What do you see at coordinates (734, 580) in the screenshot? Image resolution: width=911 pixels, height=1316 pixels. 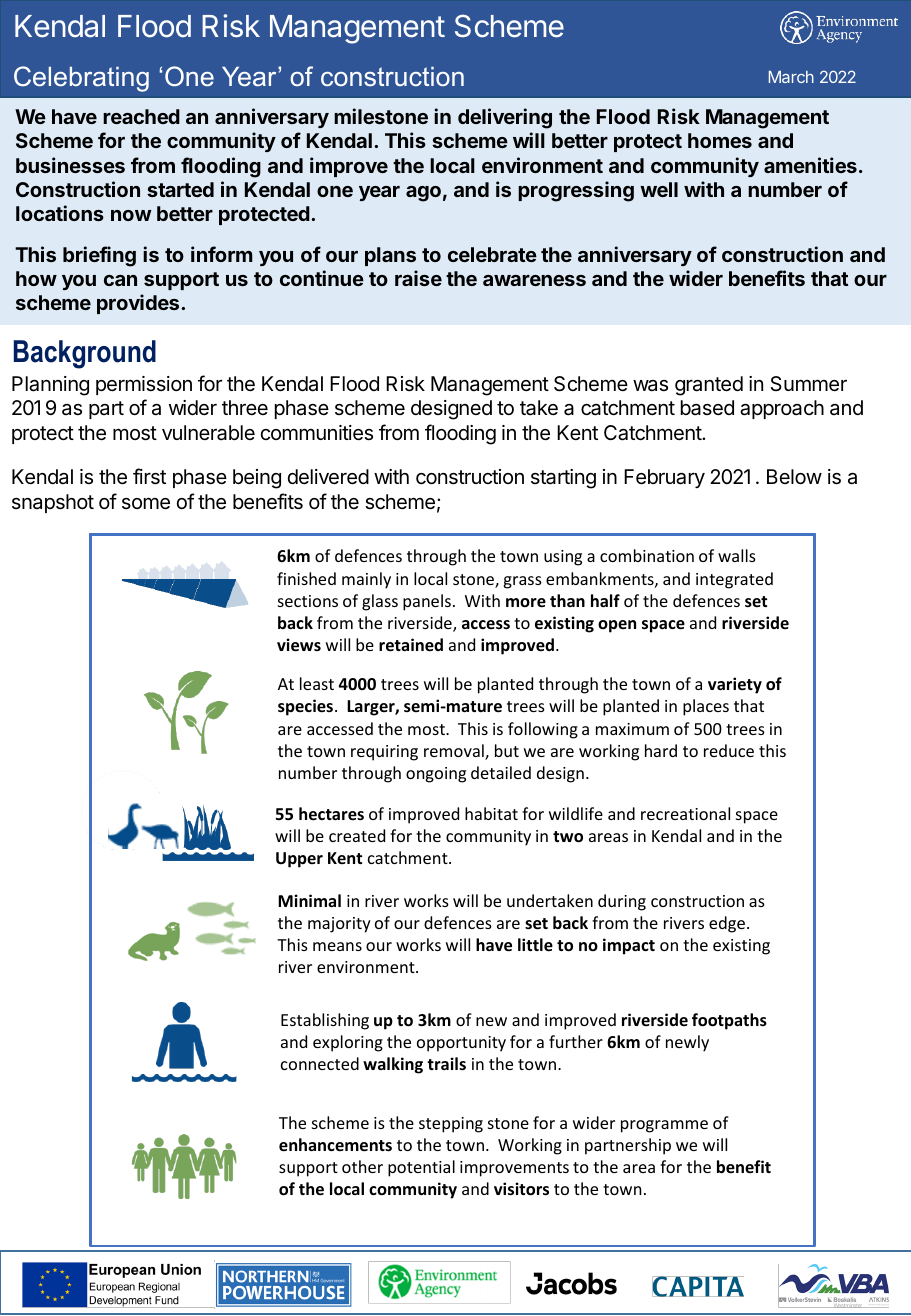 I see `integrated` at bounding box center [734, 580].
